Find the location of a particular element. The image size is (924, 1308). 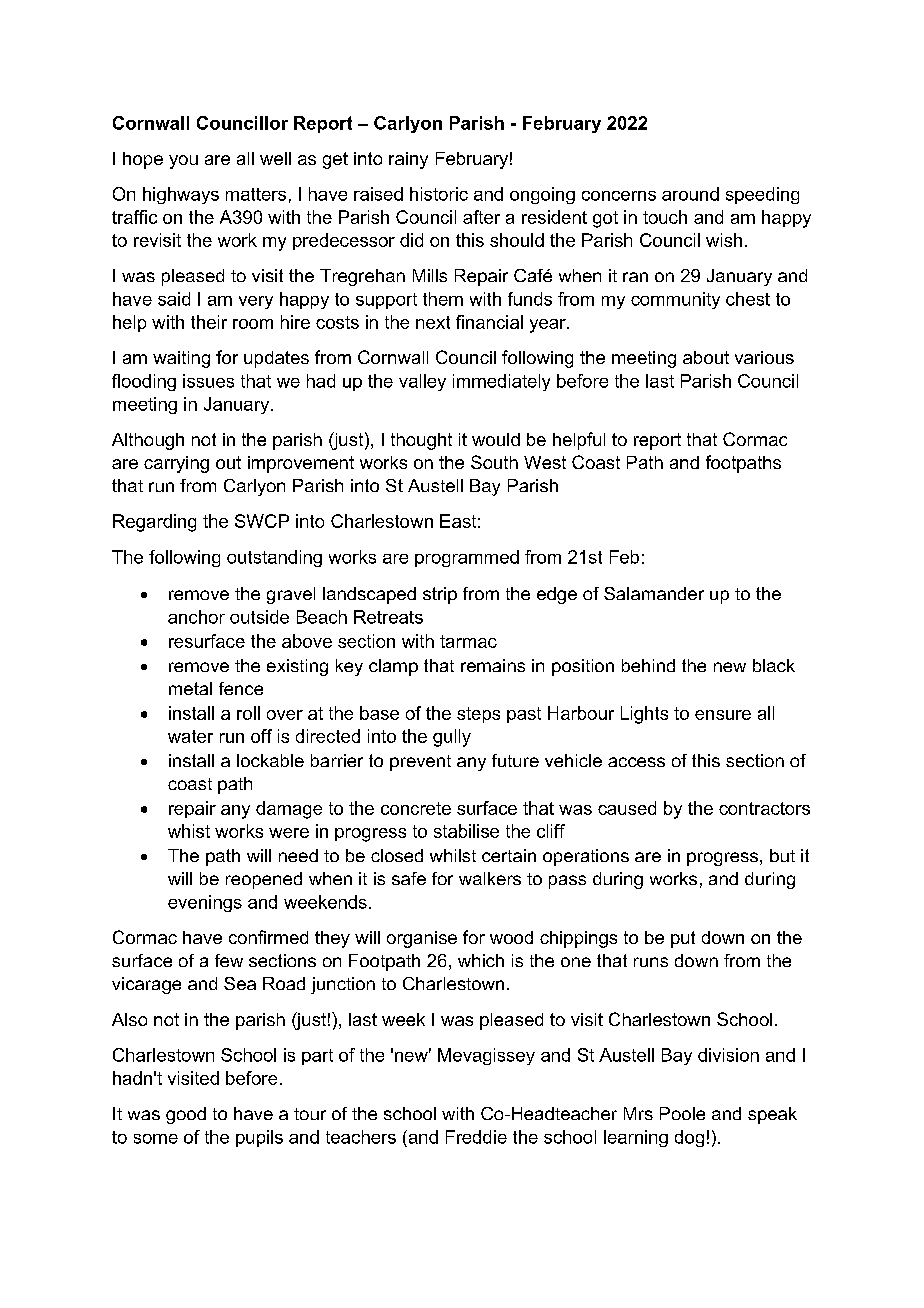

highways is located at coordinates (181, 195).
